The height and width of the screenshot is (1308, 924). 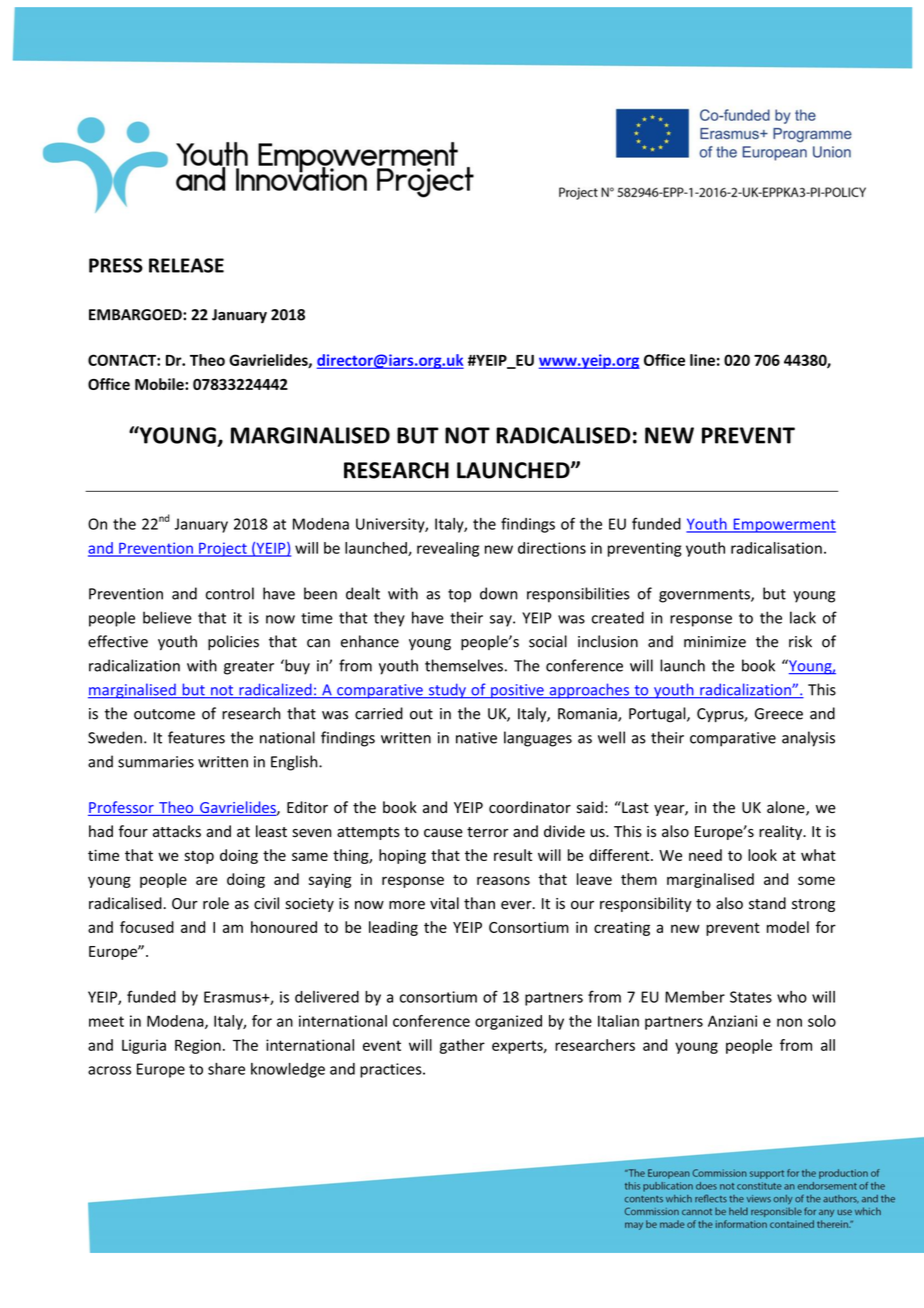 I want to click on Empowerment, so click(x=783, y=525).
